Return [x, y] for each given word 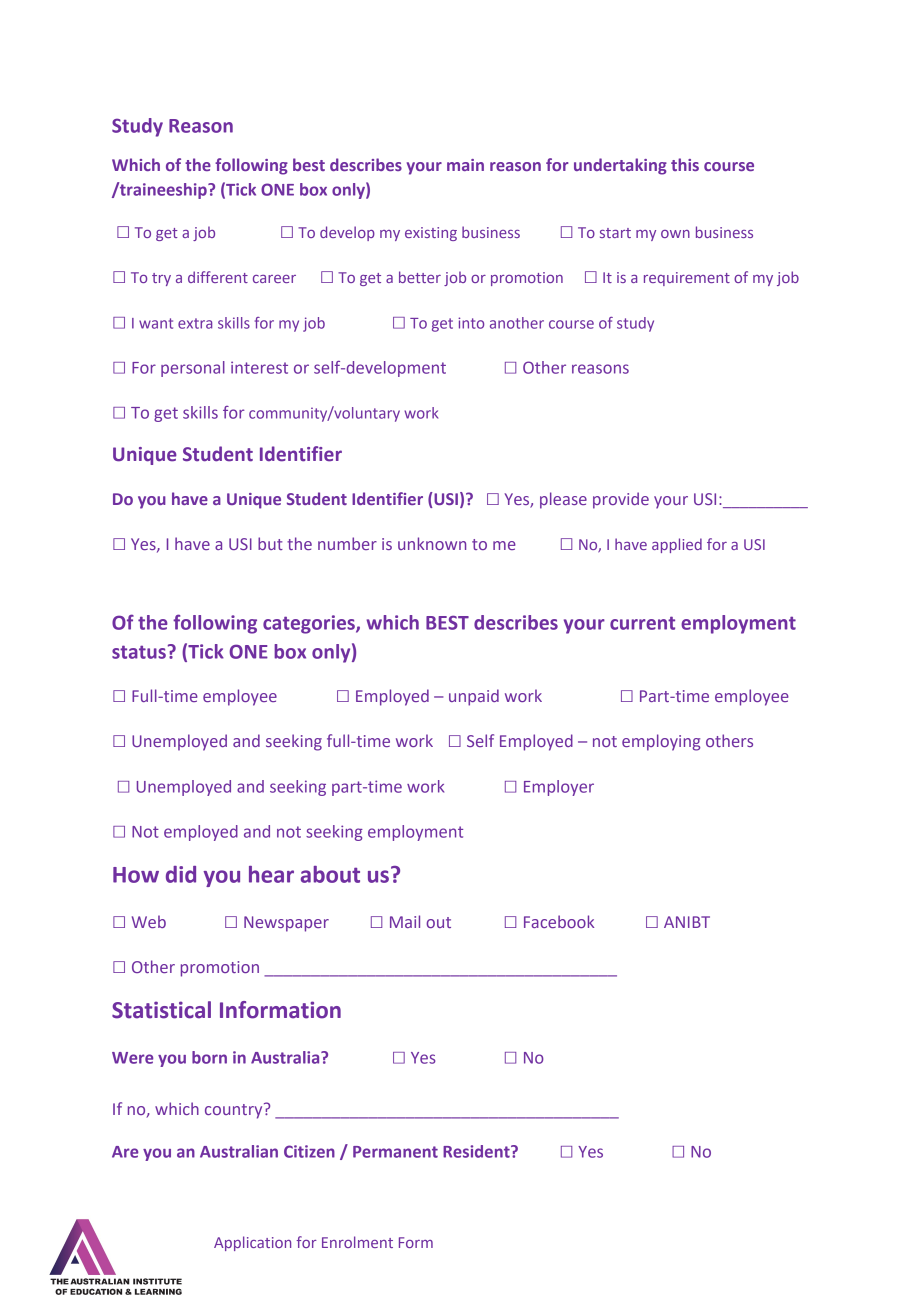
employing [661, 742]
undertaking [620, 166]
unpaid [474, 697]
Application [252, 1243]
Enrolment [357, 1242]
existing [431, 234]
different [218, 277]
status [139, 652]
